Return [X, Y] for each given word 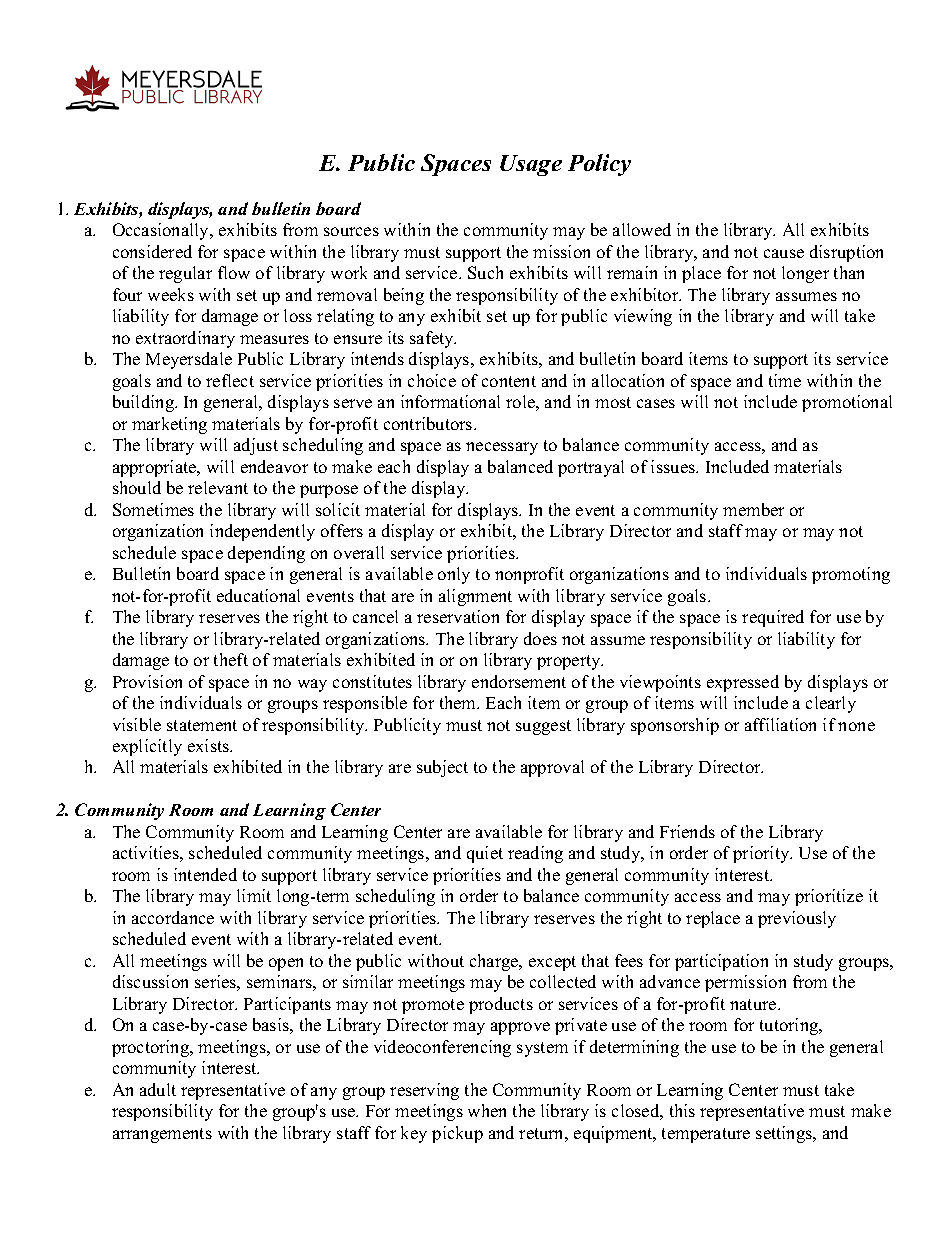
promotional [847, 403]
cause [784, 253]
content [509, 381]
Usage [531, 165]
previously [797, 919]
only [454, 575]
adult [158, 1089]
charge [495, 962]
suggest [543, 727]
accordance [173, 917]
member [753, 509]
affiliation [780, 724]
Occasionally [162, 231]
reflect [230, 380]
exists [210, 745]
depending [266, 554]
